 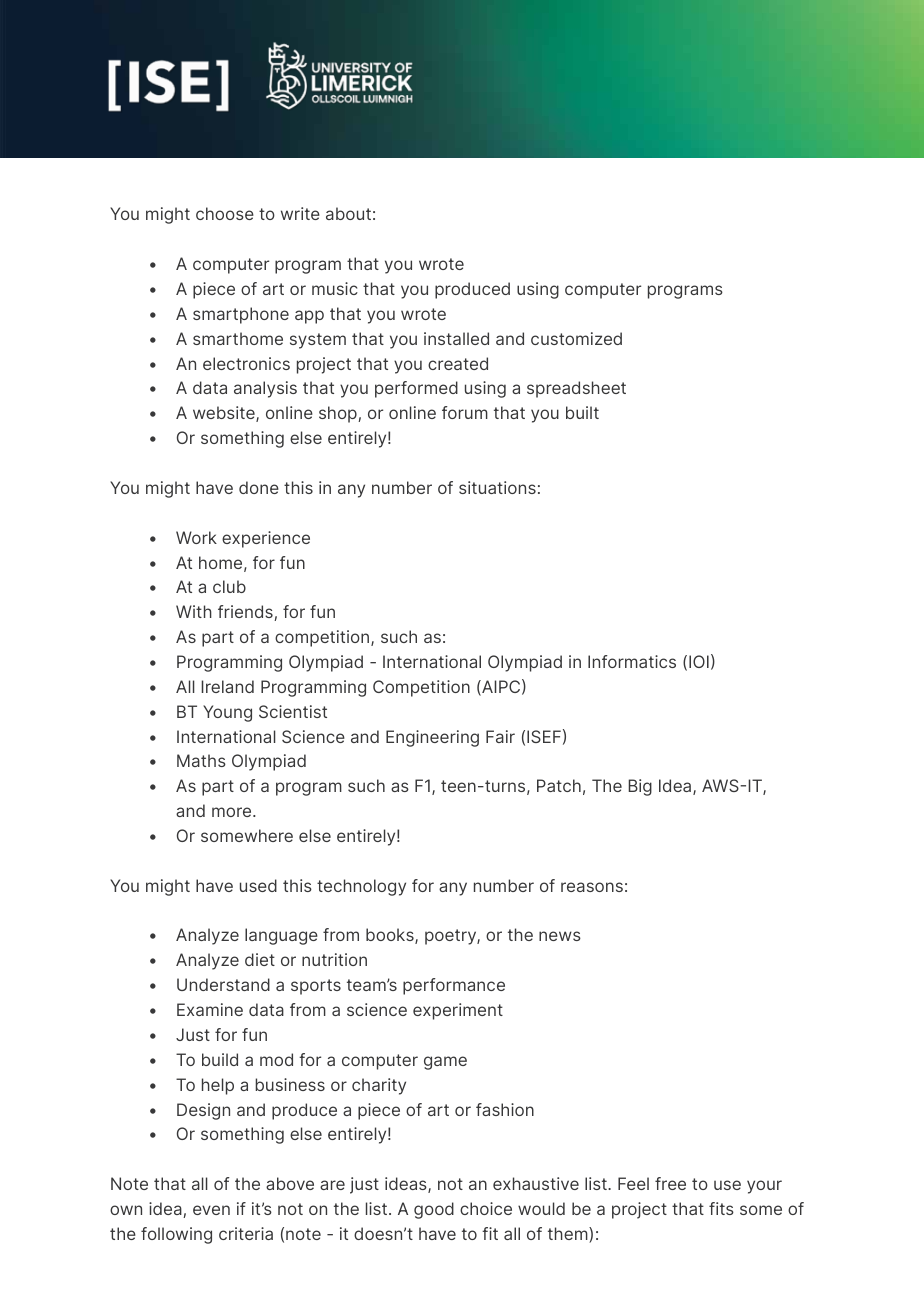 I want to click on customized, so click(x=576, y=338).
